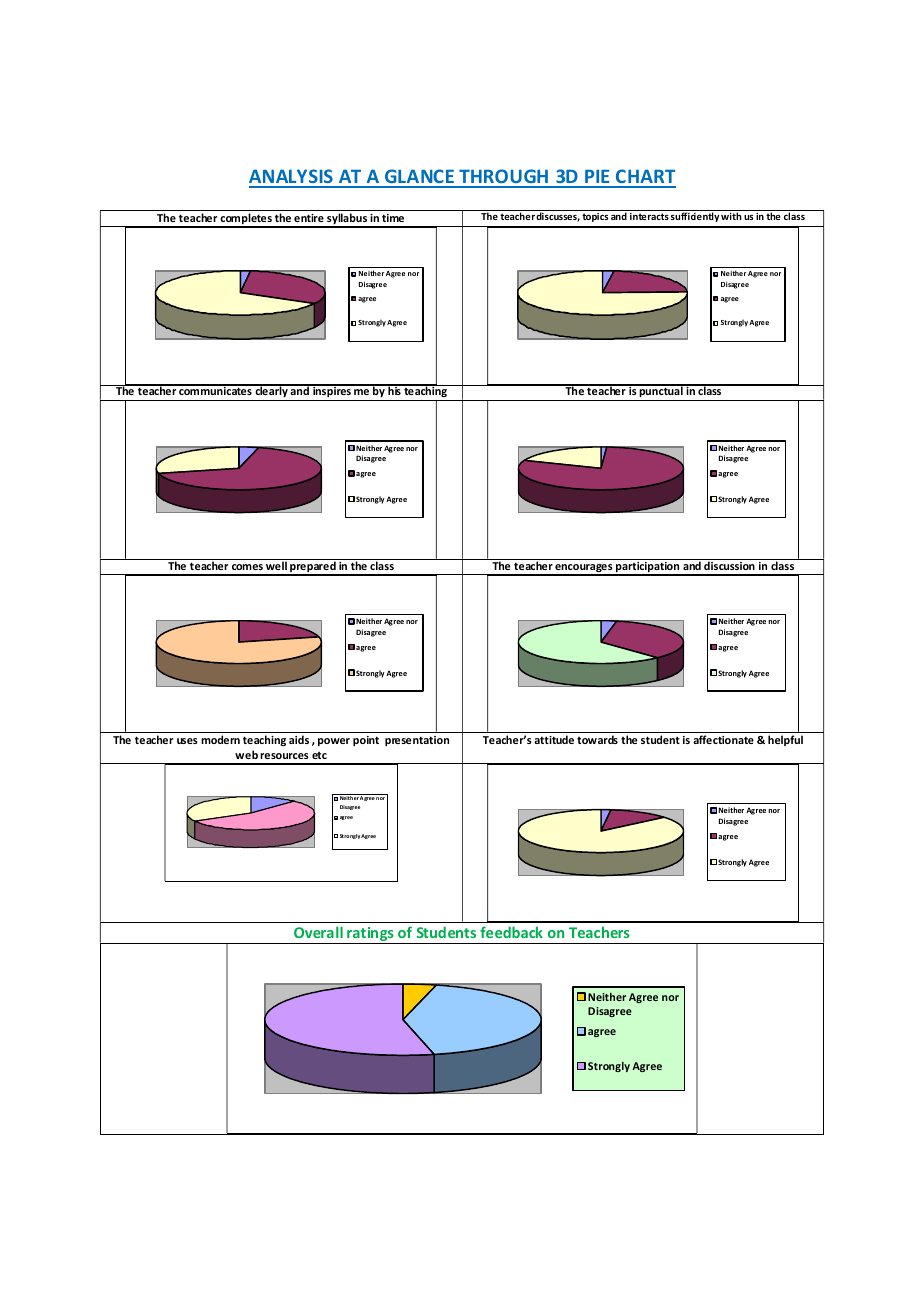  Describe the element at coordinates (723, 739) in the document. I see `affectionate` at that location.
